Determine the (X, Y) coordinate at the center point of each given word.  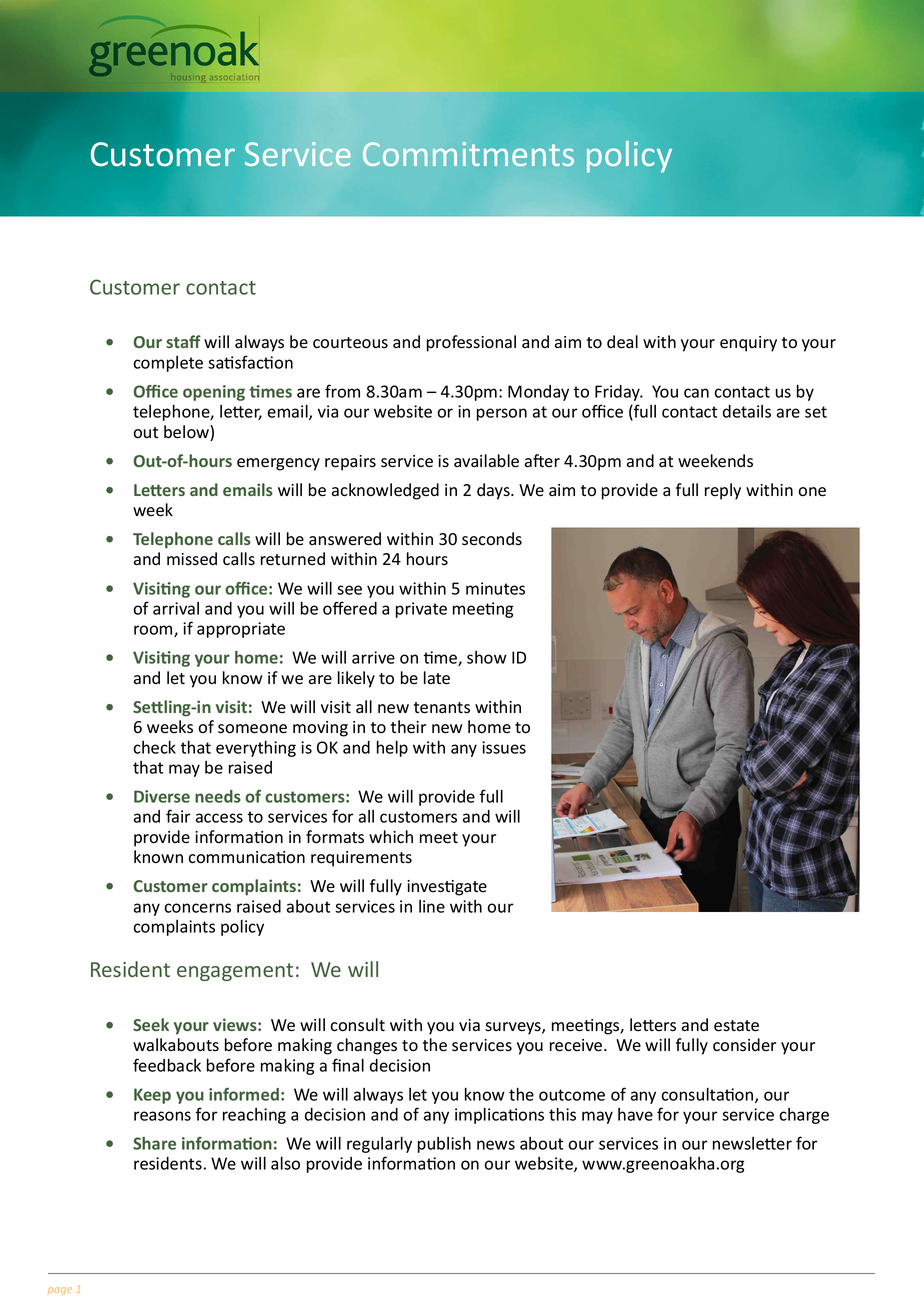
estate (736, 1026)
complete (168, 364)
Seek (151, 1024)
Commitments (468, 154)
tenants (442, 708)
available (486, 461)
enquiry (748, 344)
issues (504, 747)
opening (214, 393)
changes (367, 1046)
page (60, 1291)
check (154, 747)
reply (723, 491)
